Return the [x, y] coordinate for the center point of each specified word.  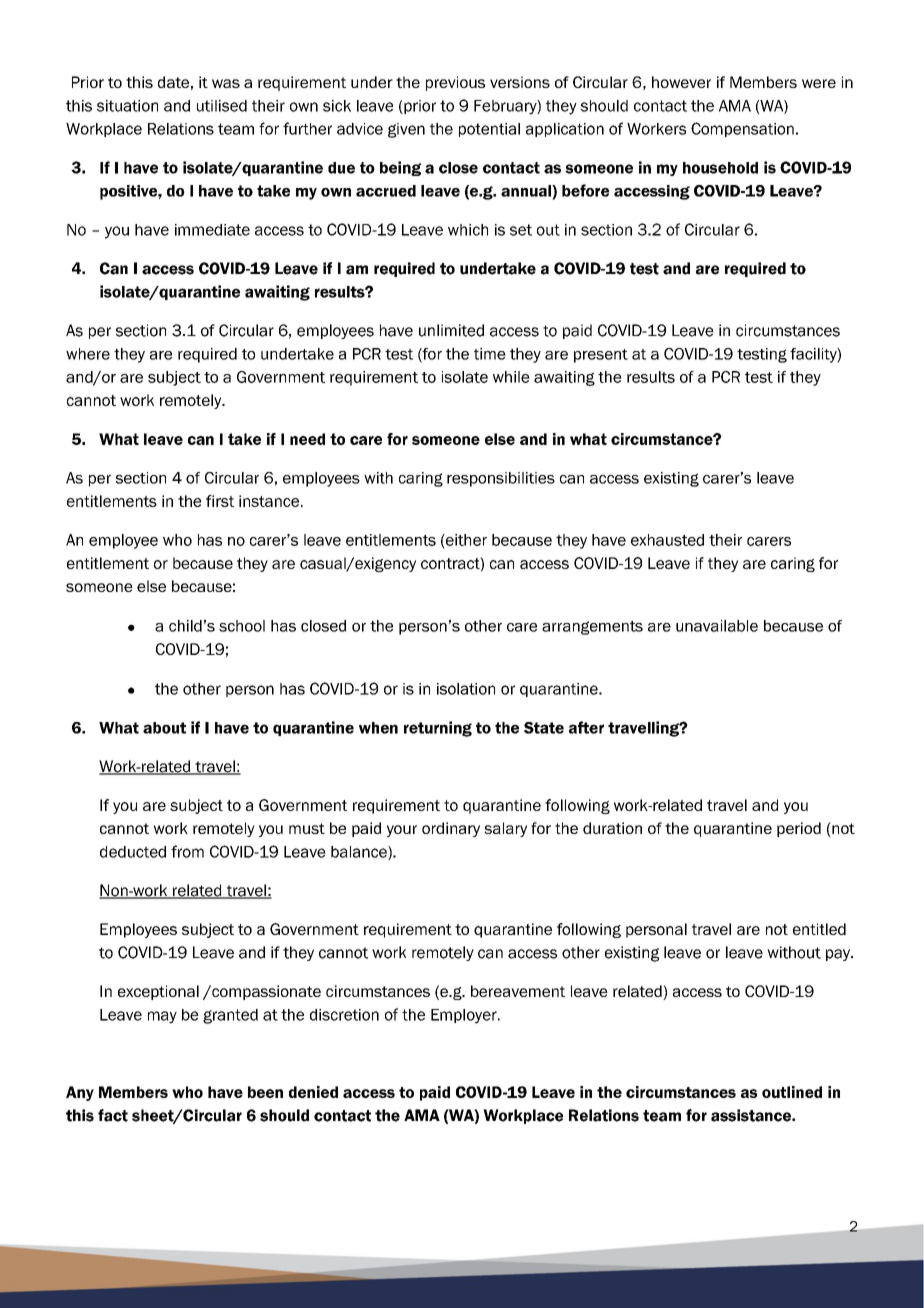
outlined [792, 1092]
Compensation [742, 129]
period [799, 829]
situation [127, 106]
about [164, 728]
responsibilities [501, 479]
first [220, 501]
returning [438, 729]
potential [489, 130]
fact [113, 1115]
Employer [465, 1016]
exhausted [667, 540]
